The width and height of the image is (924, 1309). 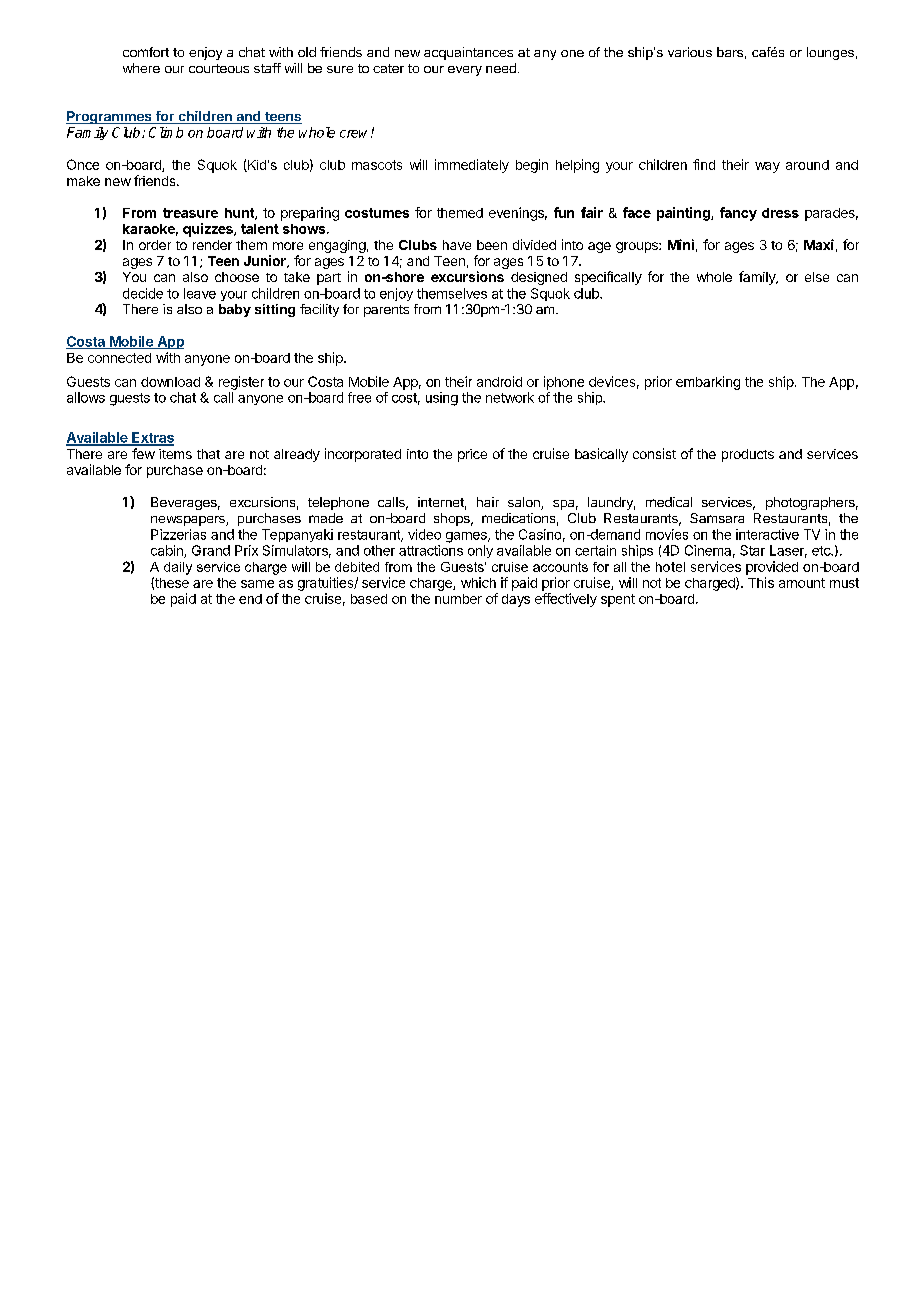 I want to click on where, so click(x=141, y=68).
